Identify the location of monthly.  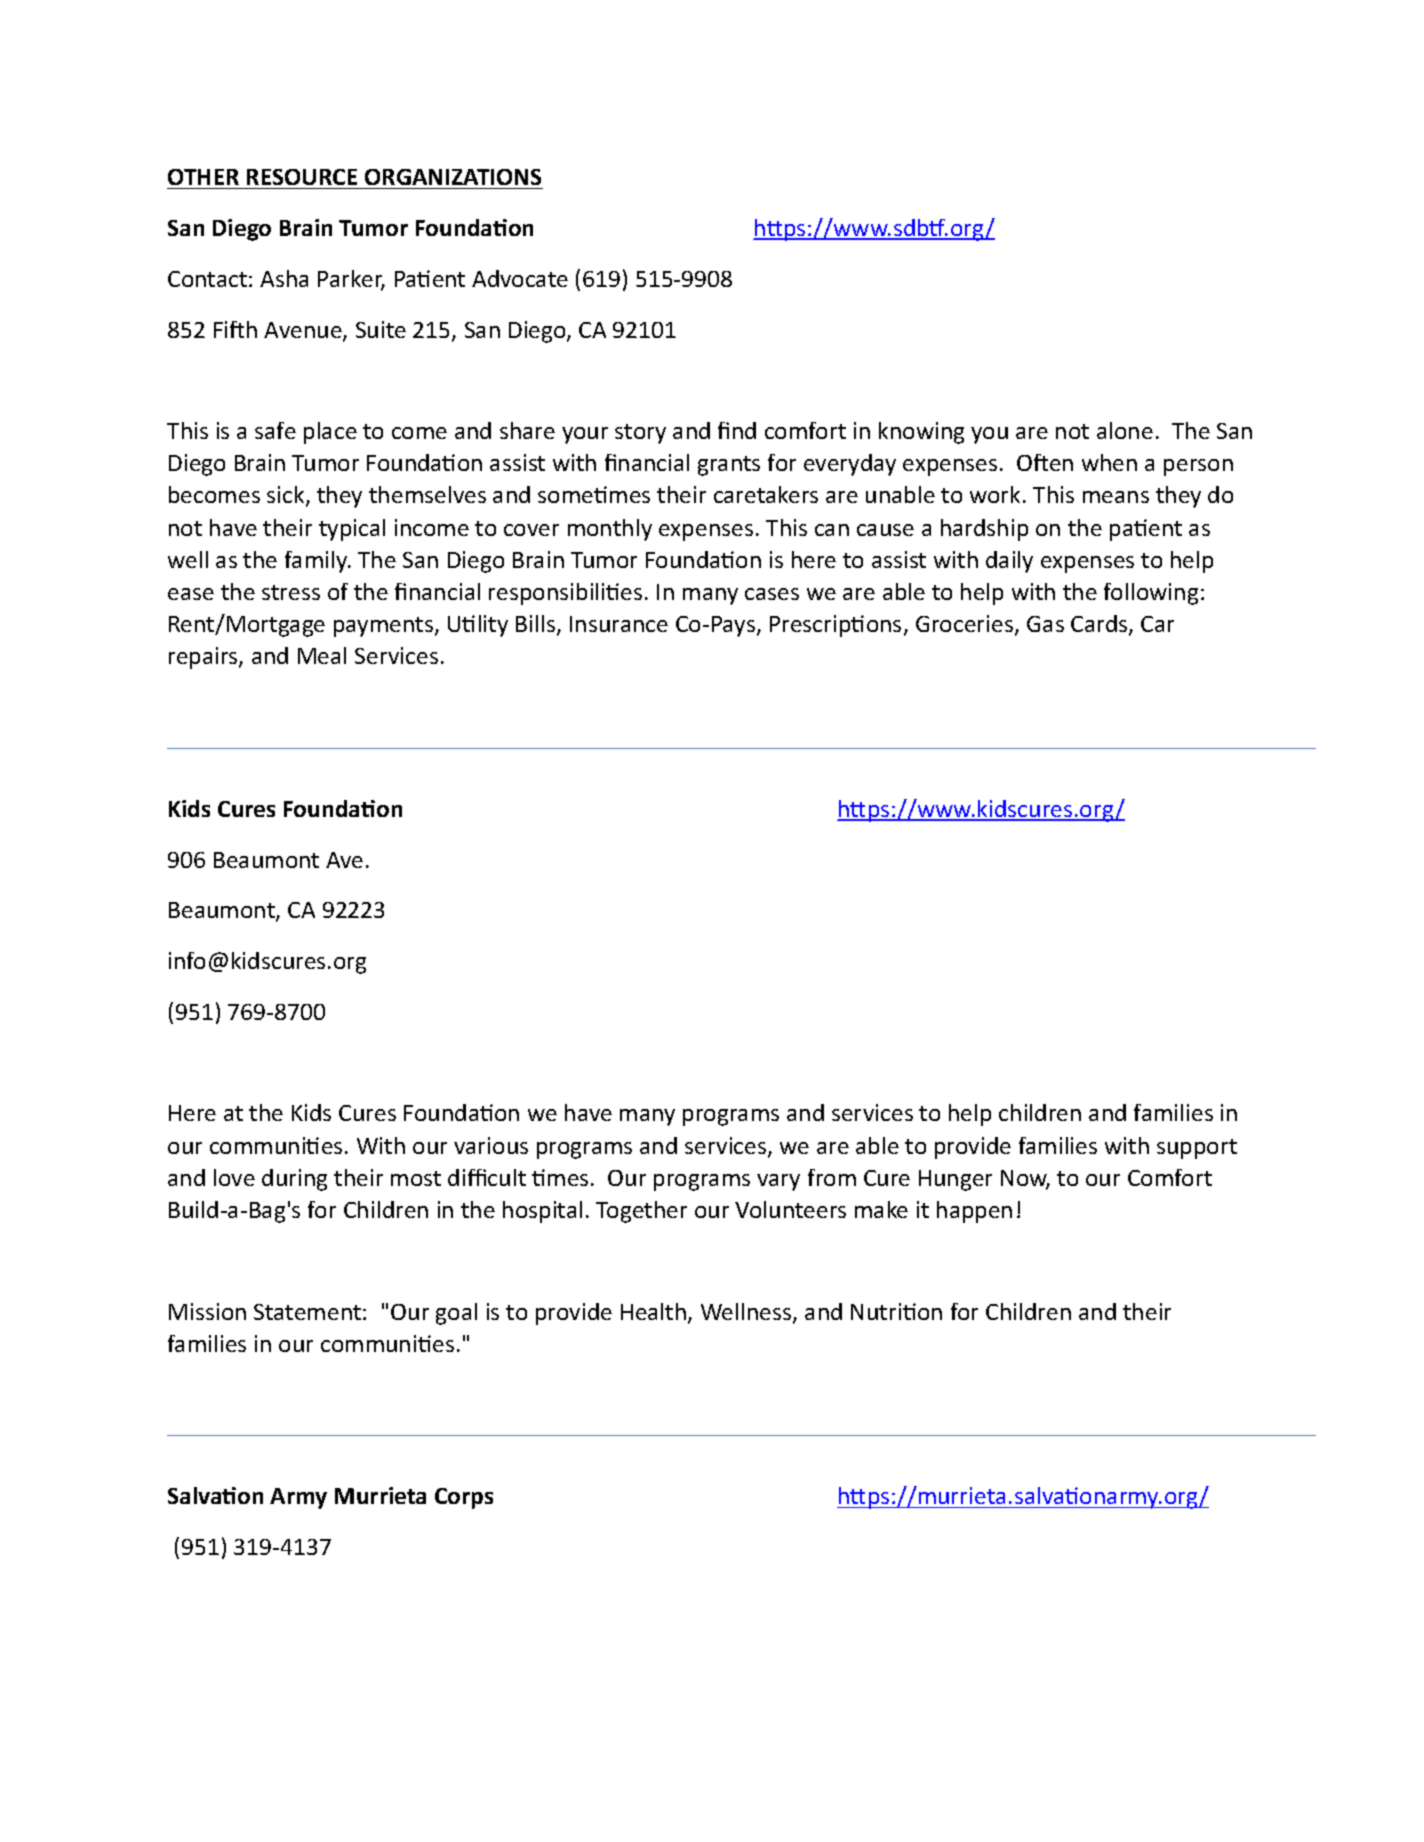
(610, 530).
